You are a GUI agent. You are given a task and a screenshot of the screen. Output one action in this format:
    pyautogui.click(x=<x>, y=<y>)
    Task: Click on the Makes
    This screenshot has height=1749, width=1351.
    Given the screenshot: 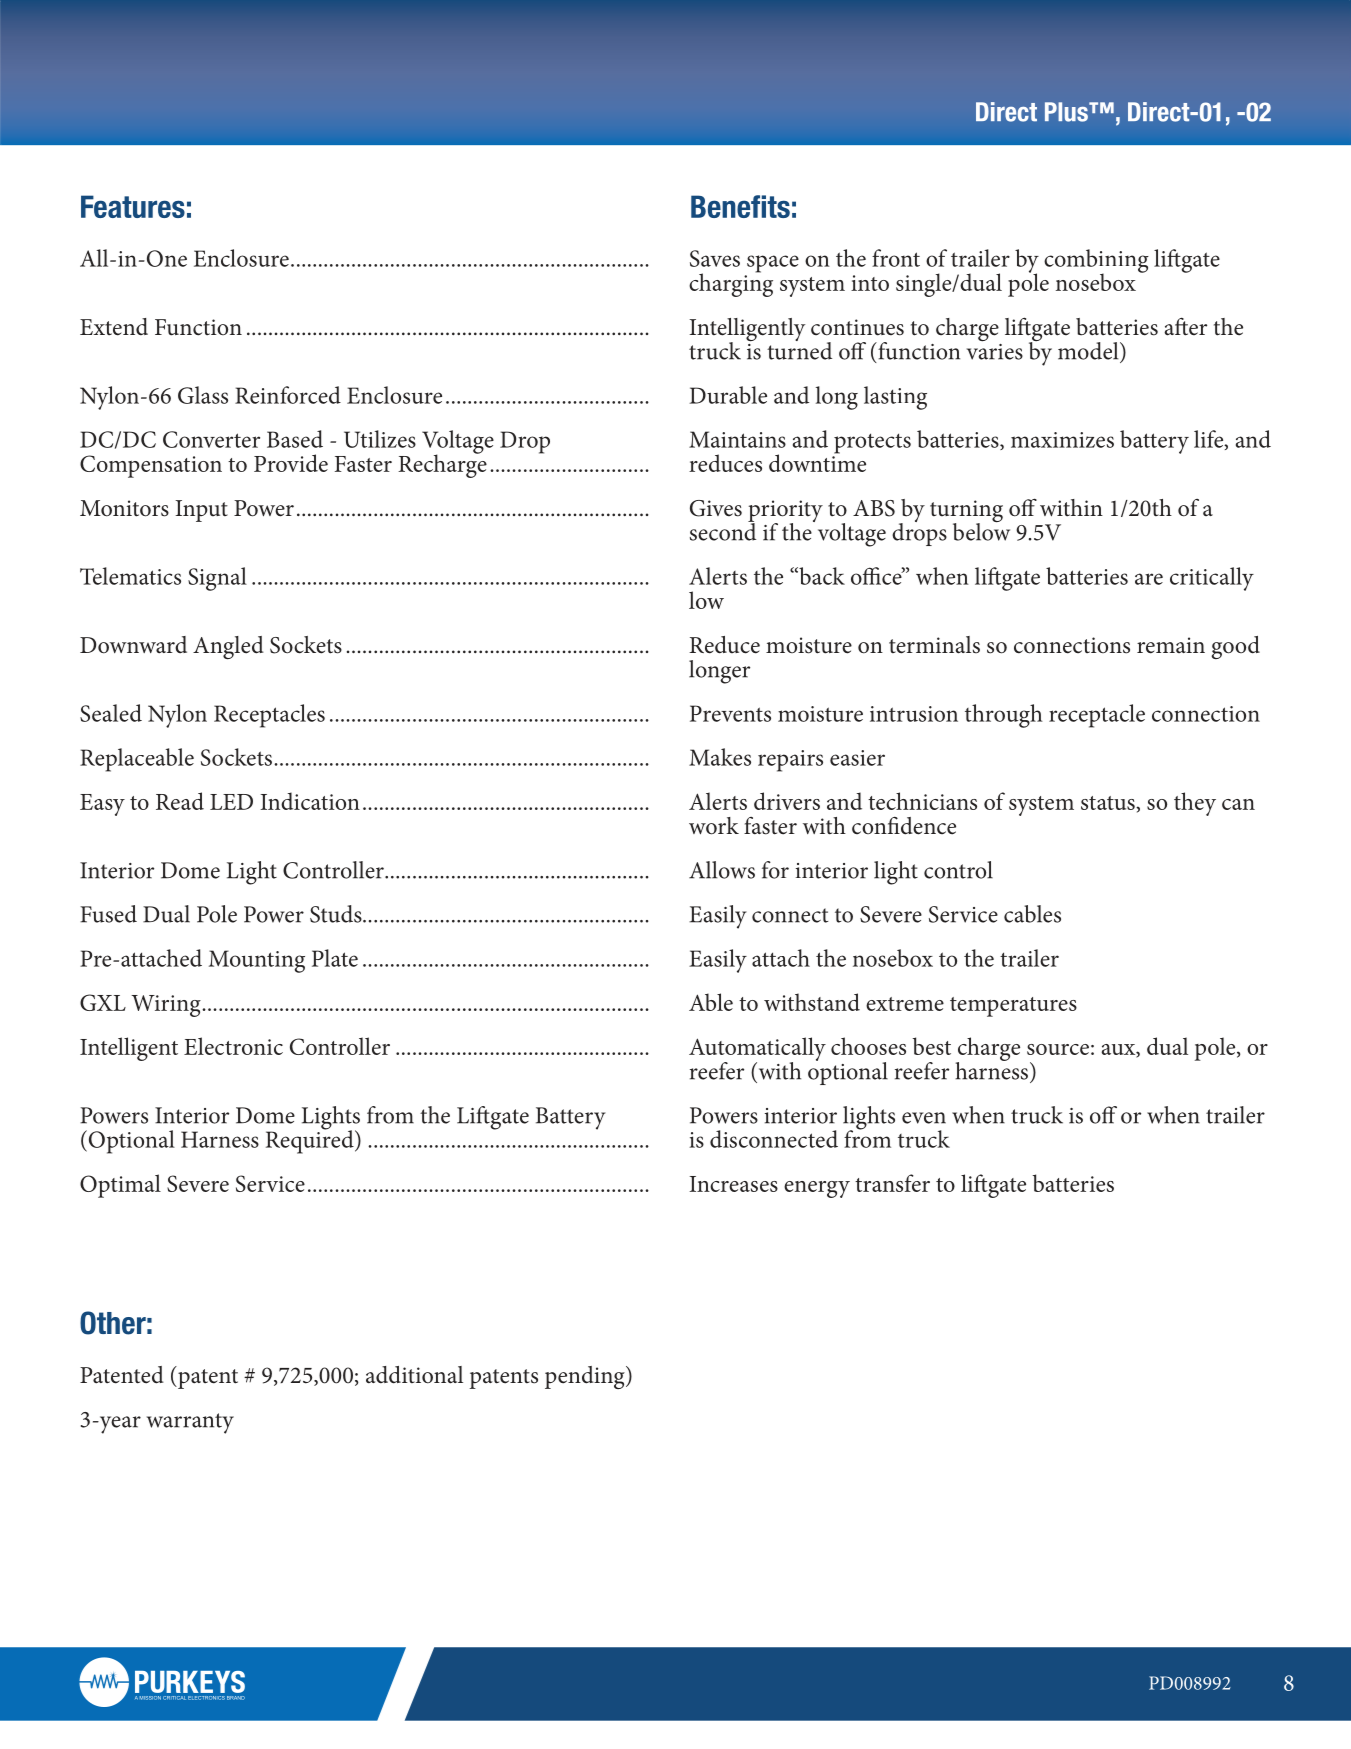 What is the action you would take?
    pyautogui.click(x=720, y=757)
